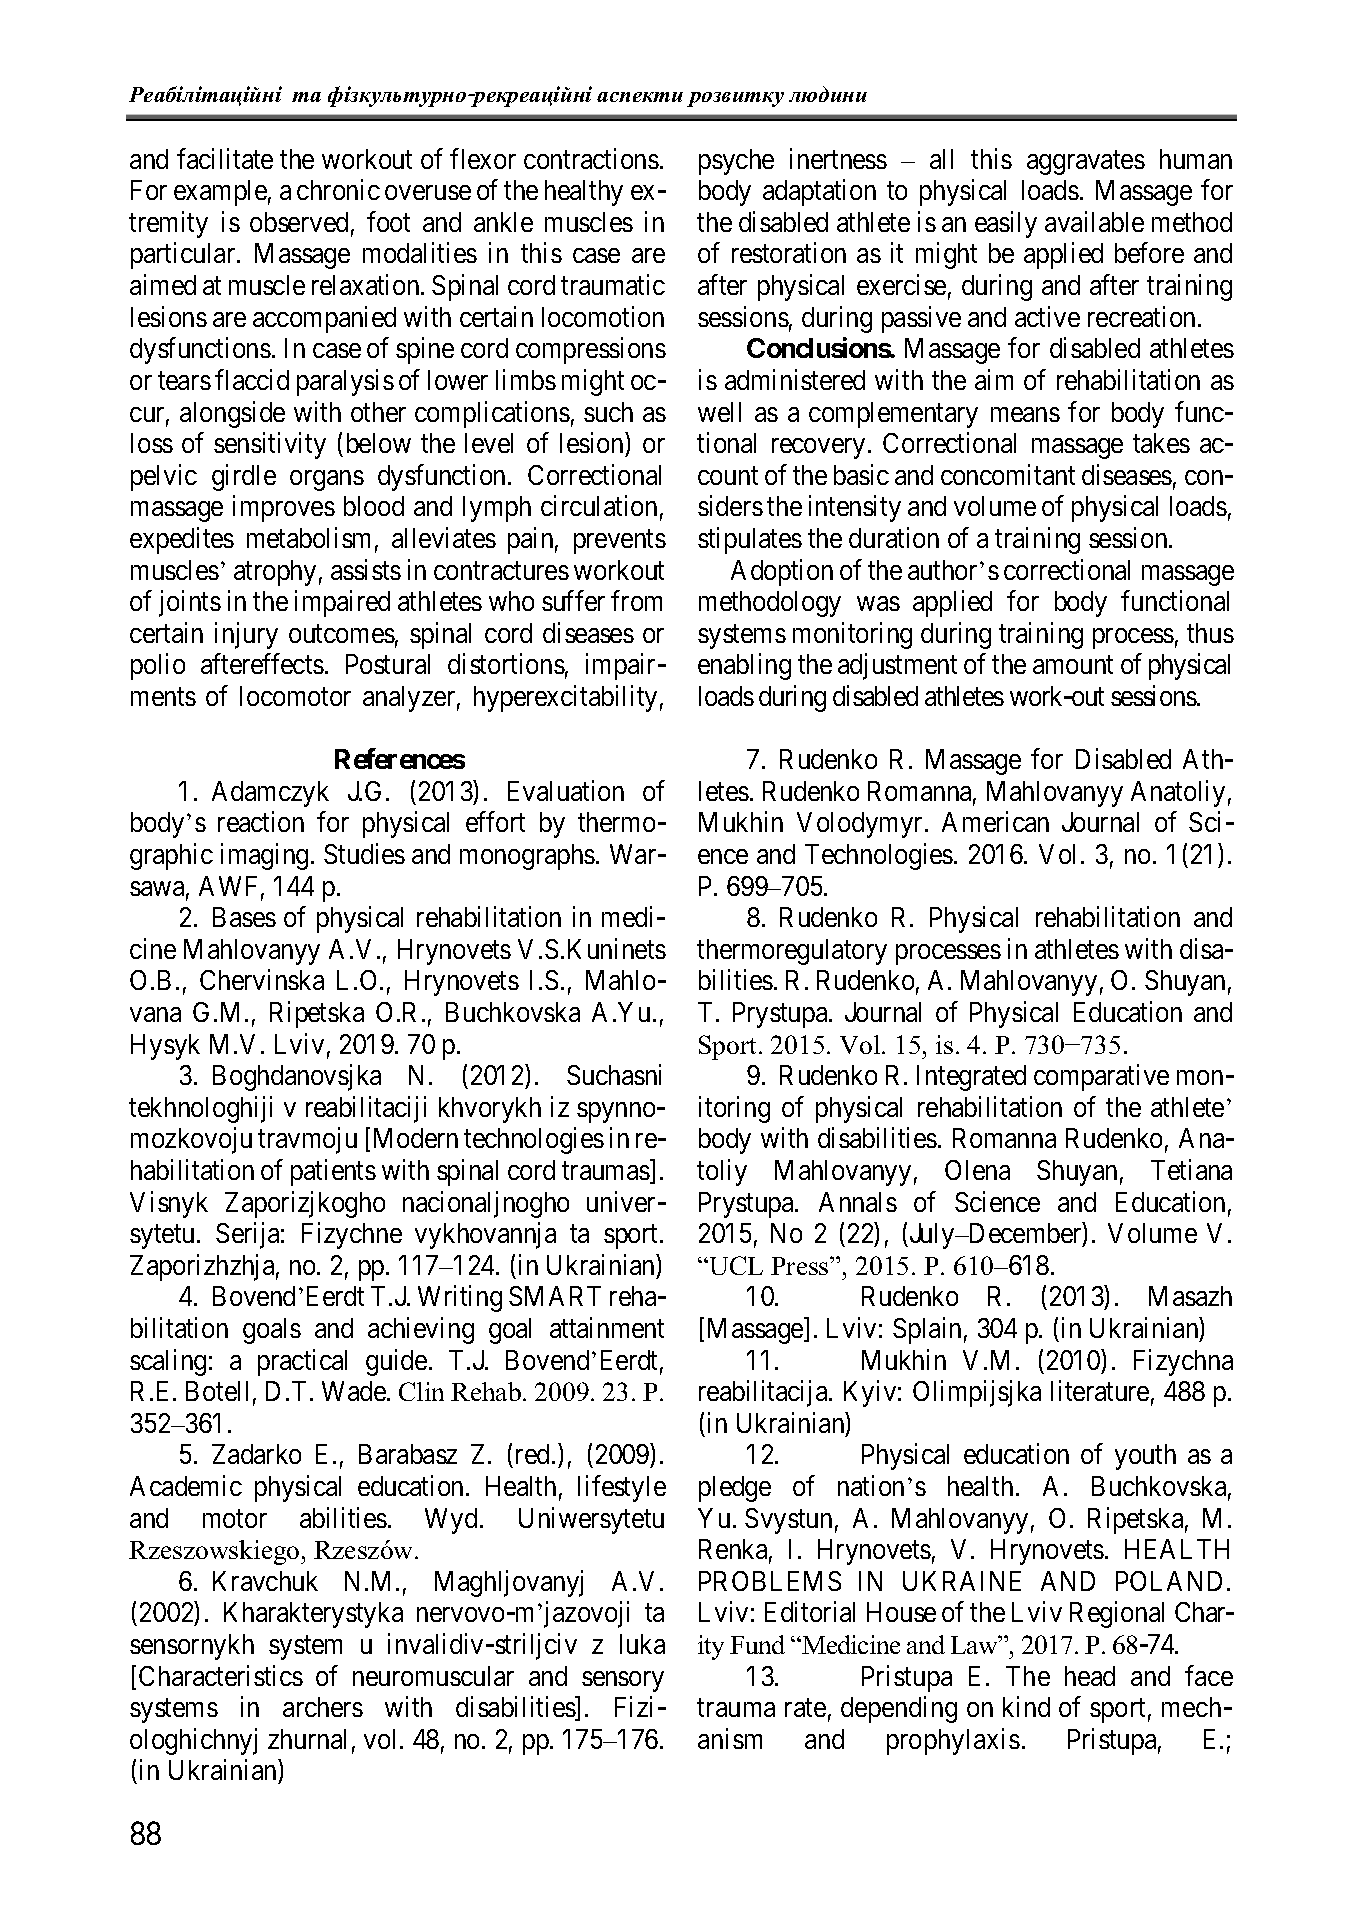  Describe the element at coordinates (244, 917) in the screenshot. I see `Bases` at that location.
